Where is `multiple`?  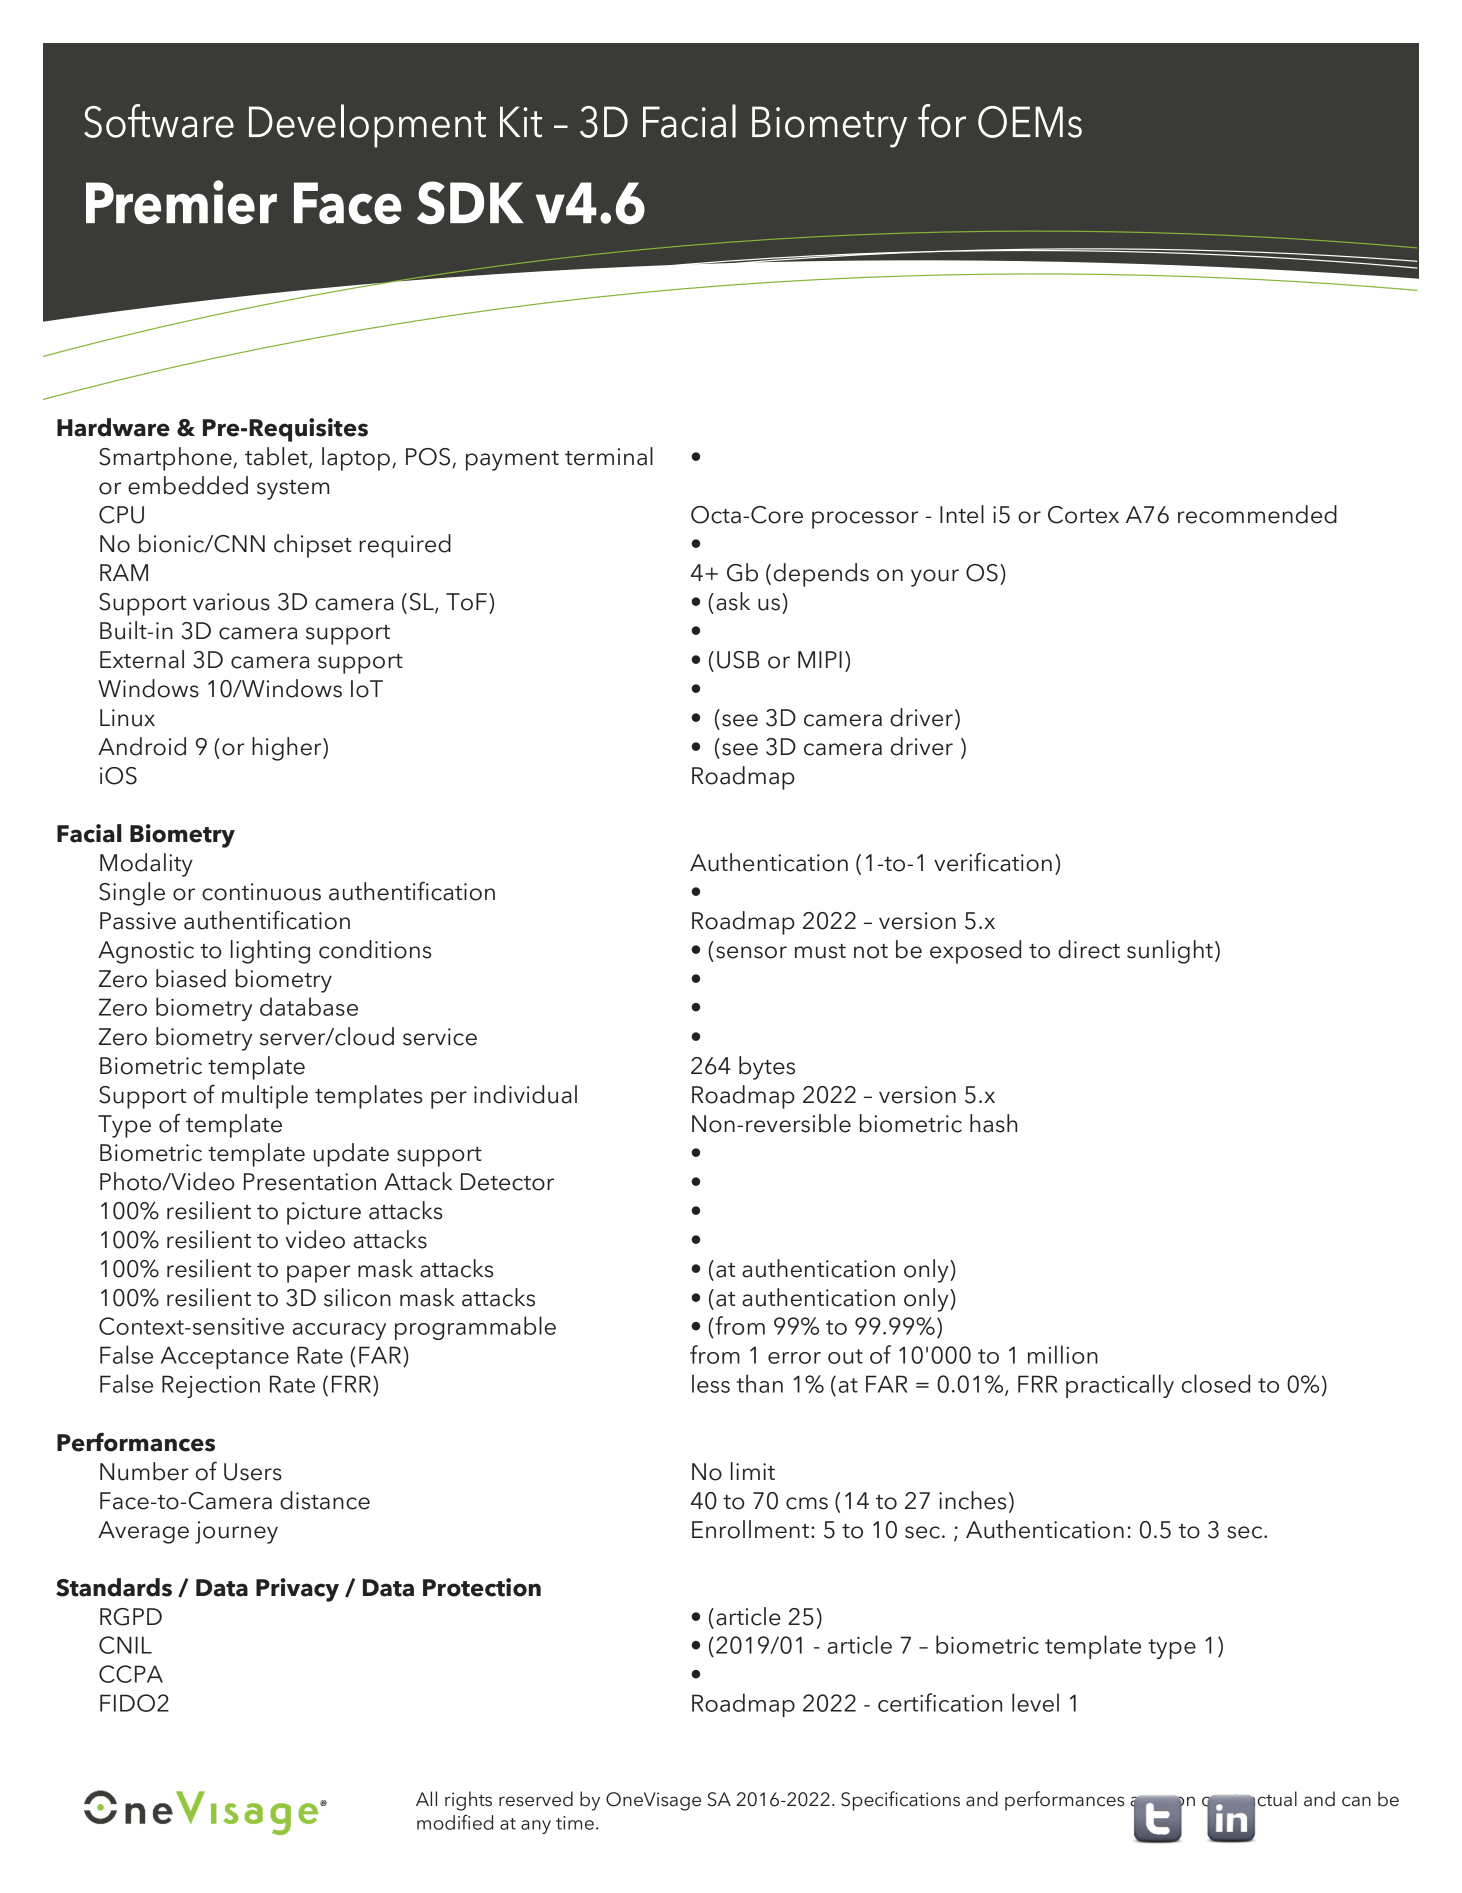 multiple is located at coordinates (265, 1097).
